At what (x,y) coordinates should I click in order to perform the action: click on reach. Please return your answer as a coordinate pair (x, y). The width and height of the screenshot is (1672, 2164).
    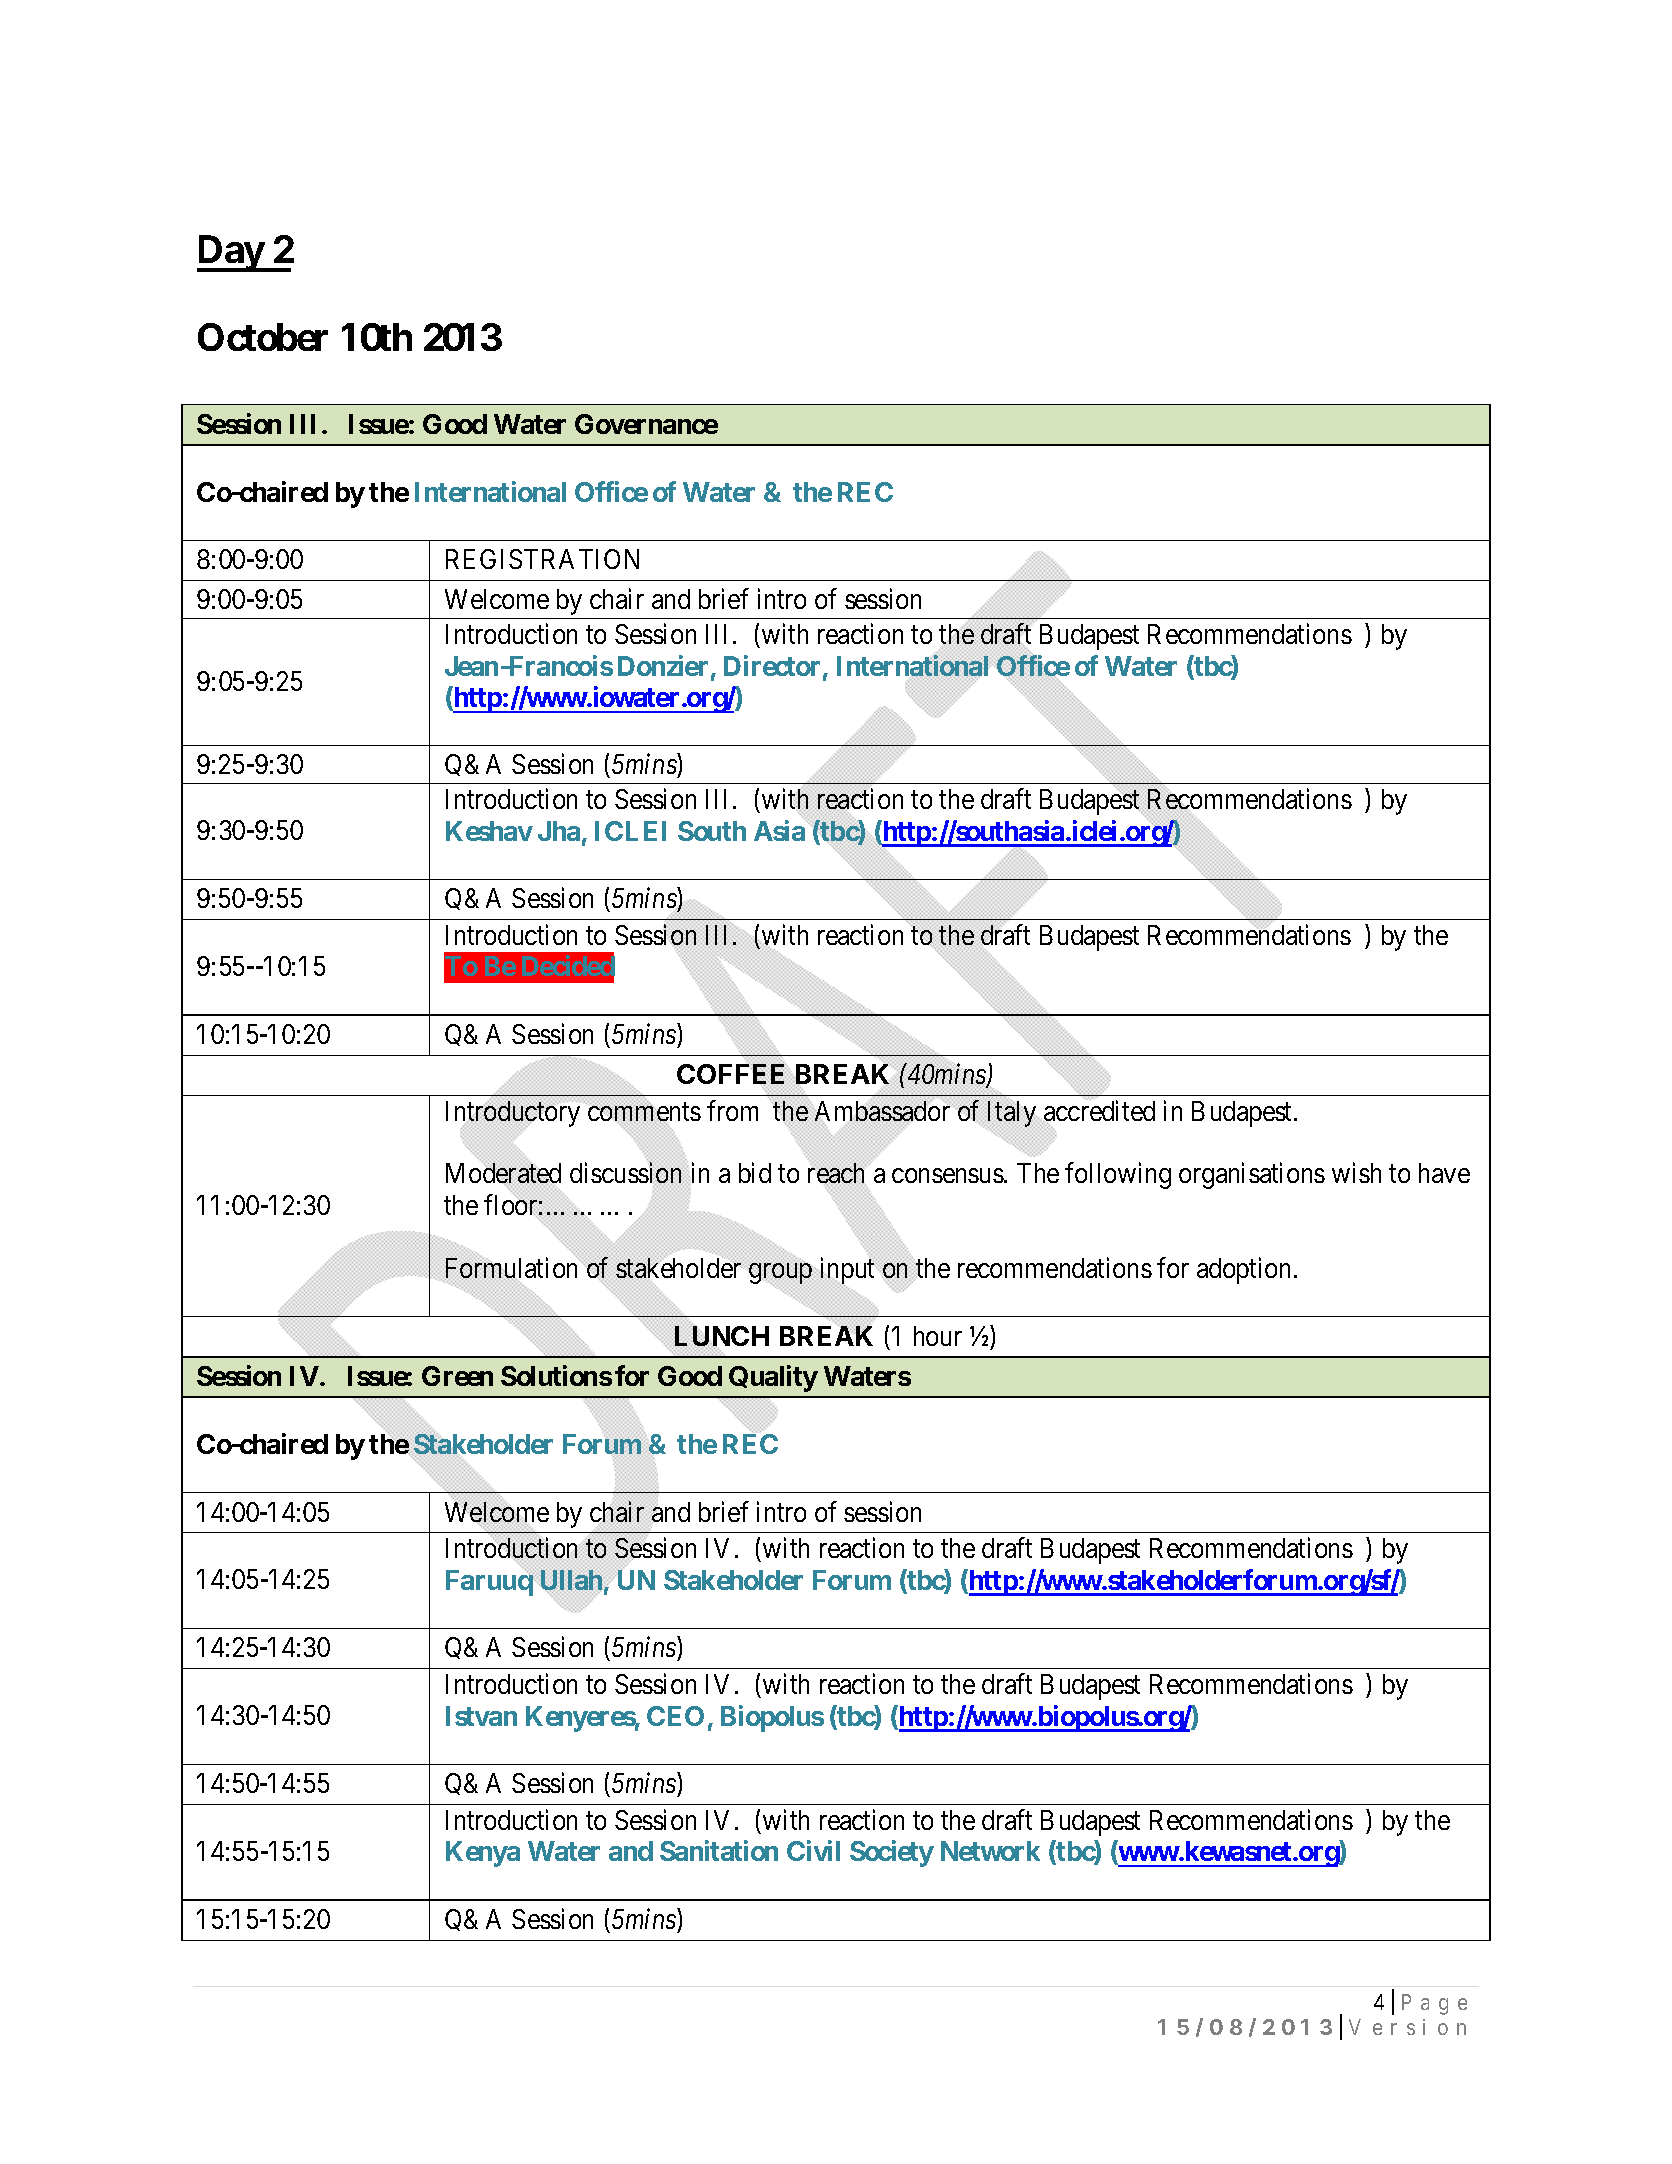
    Looking at the image, I should click on (836, 1173).
